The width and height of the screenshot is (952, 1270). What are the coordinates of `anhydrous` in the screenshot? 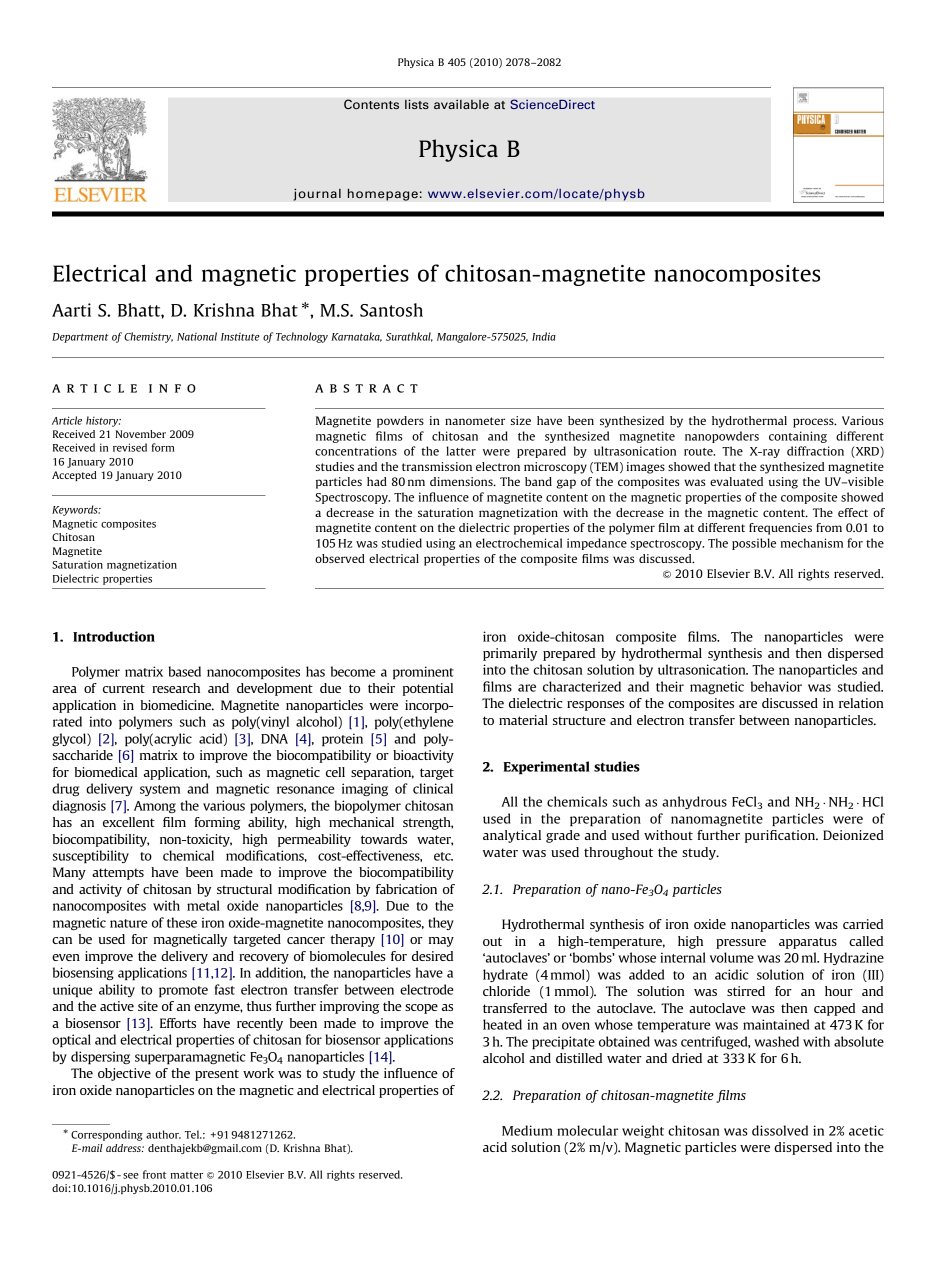 It's located at (694, 802).
